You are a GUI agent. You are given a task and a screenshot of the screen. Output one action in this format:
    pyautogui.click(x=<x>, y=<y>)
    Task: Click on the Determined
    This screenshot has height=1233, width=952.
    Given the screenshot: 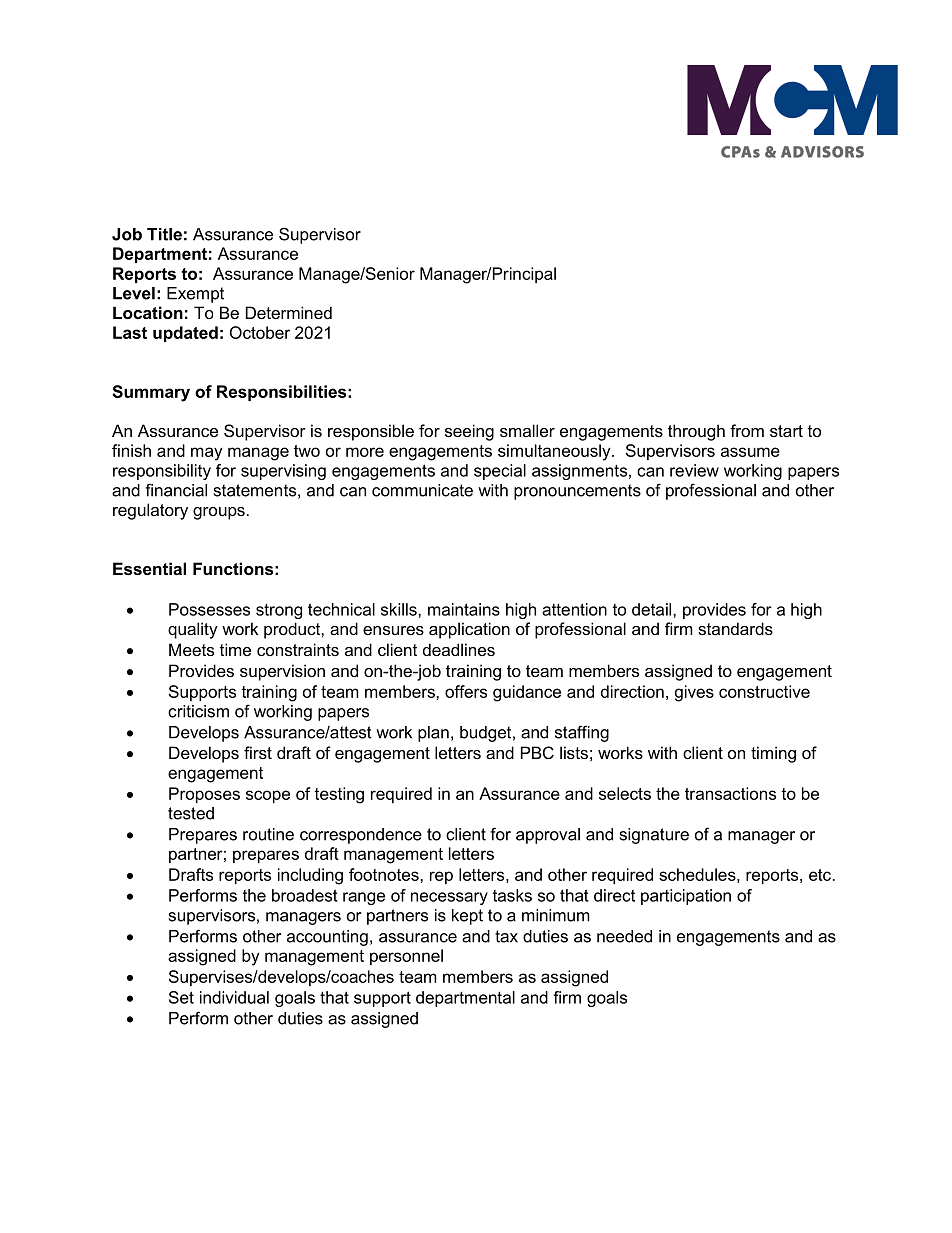 What is the action you would take?
    pyautogui.click(x=289, y=312)
